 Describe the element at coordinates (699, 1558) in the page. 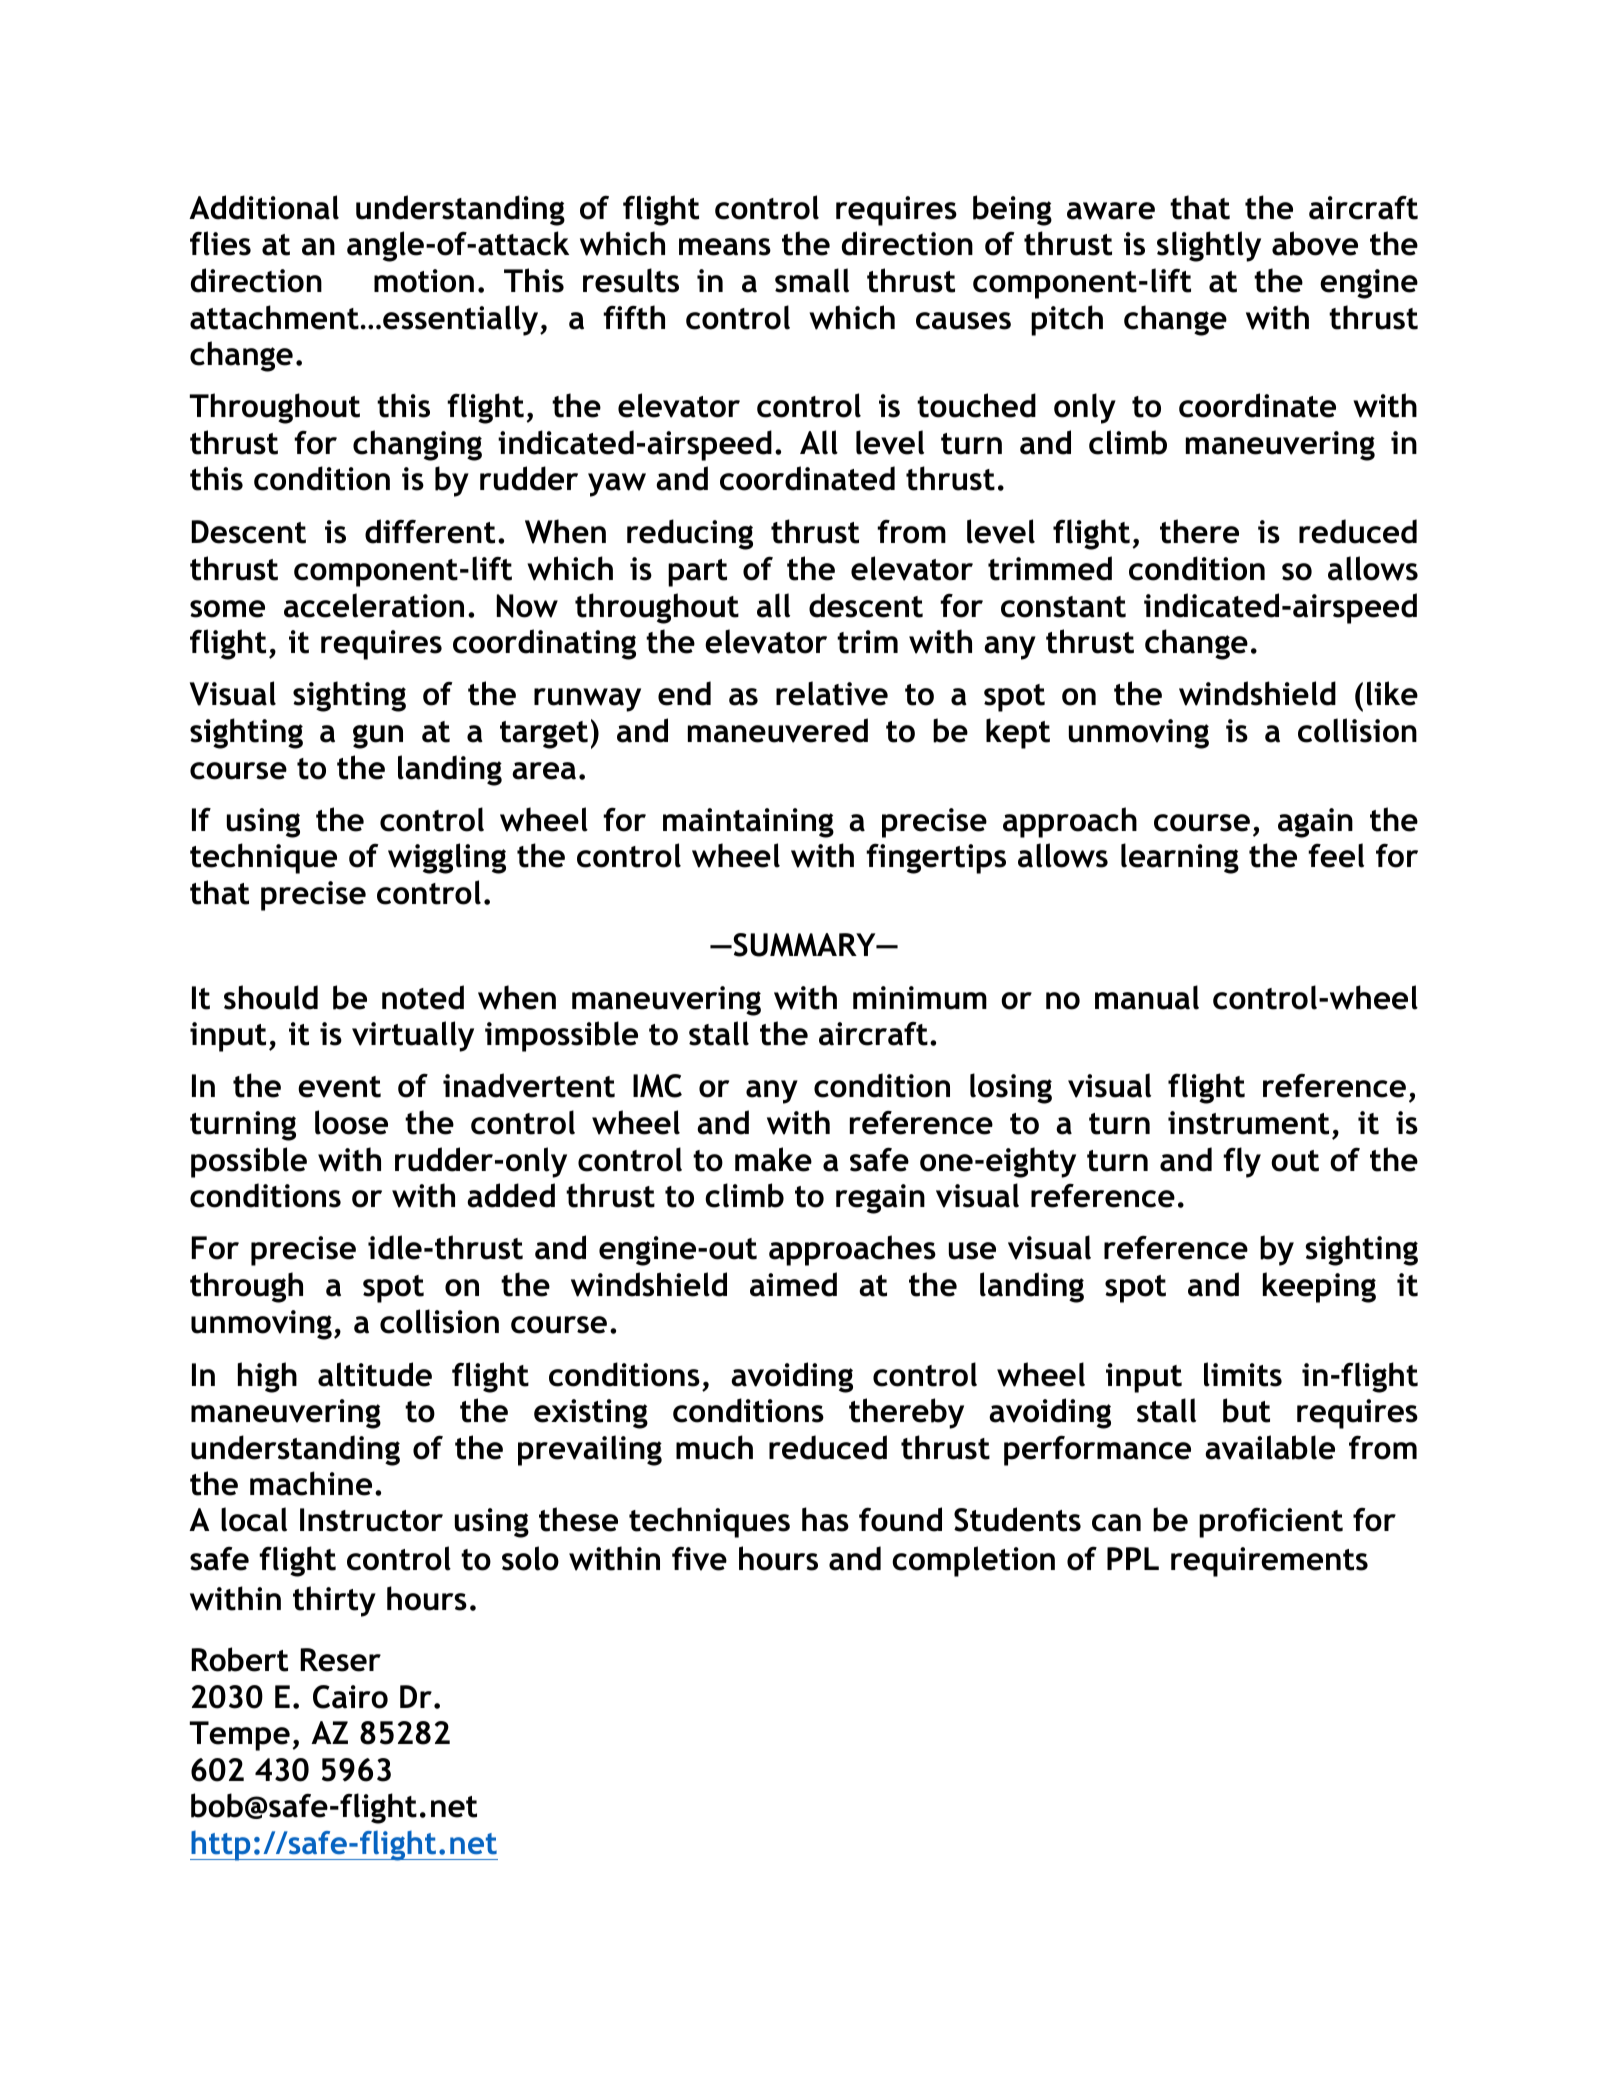

I see `five` at that location.
